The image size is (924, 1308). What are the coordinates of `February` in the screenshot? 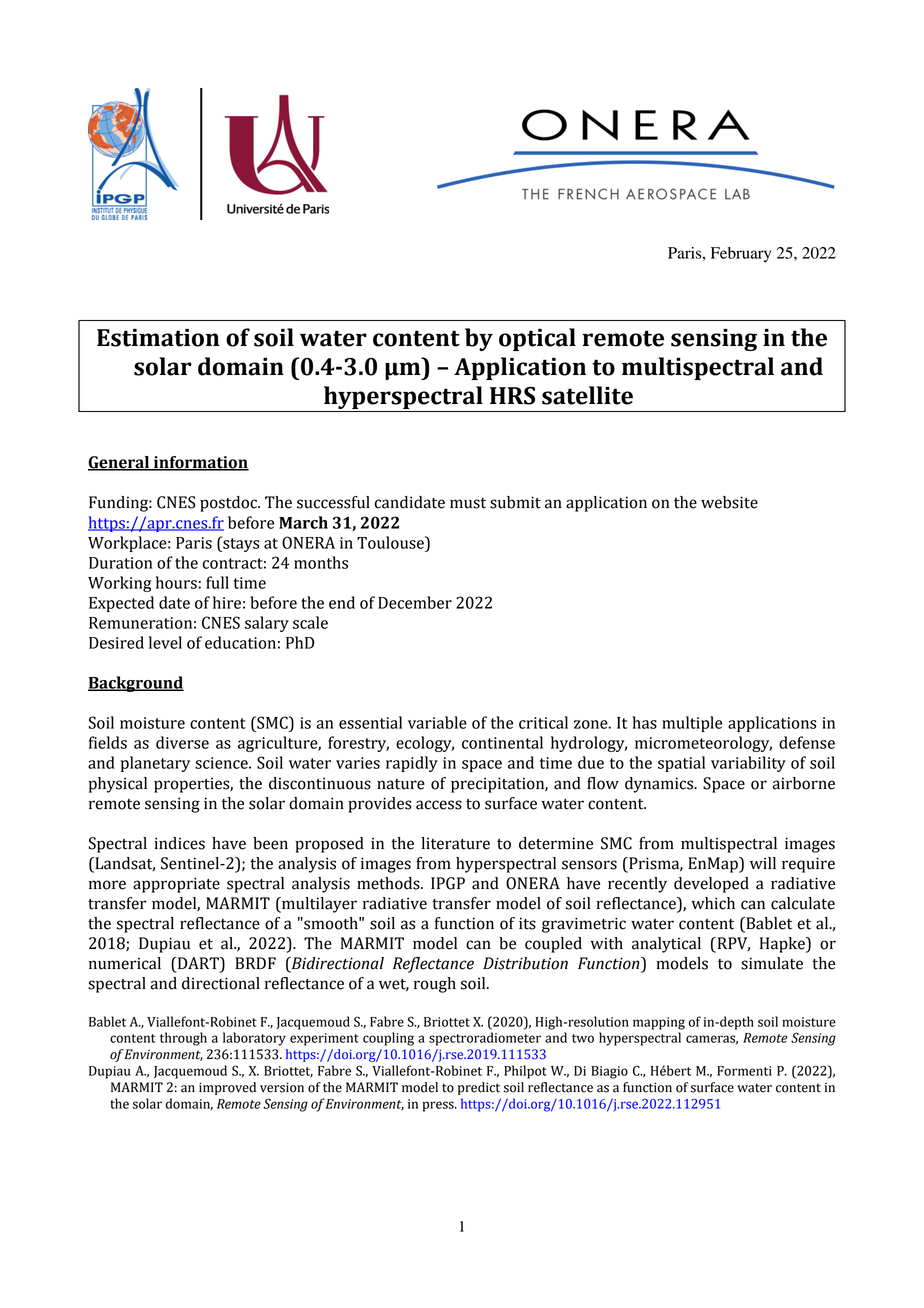 It's located at (741, 254).
